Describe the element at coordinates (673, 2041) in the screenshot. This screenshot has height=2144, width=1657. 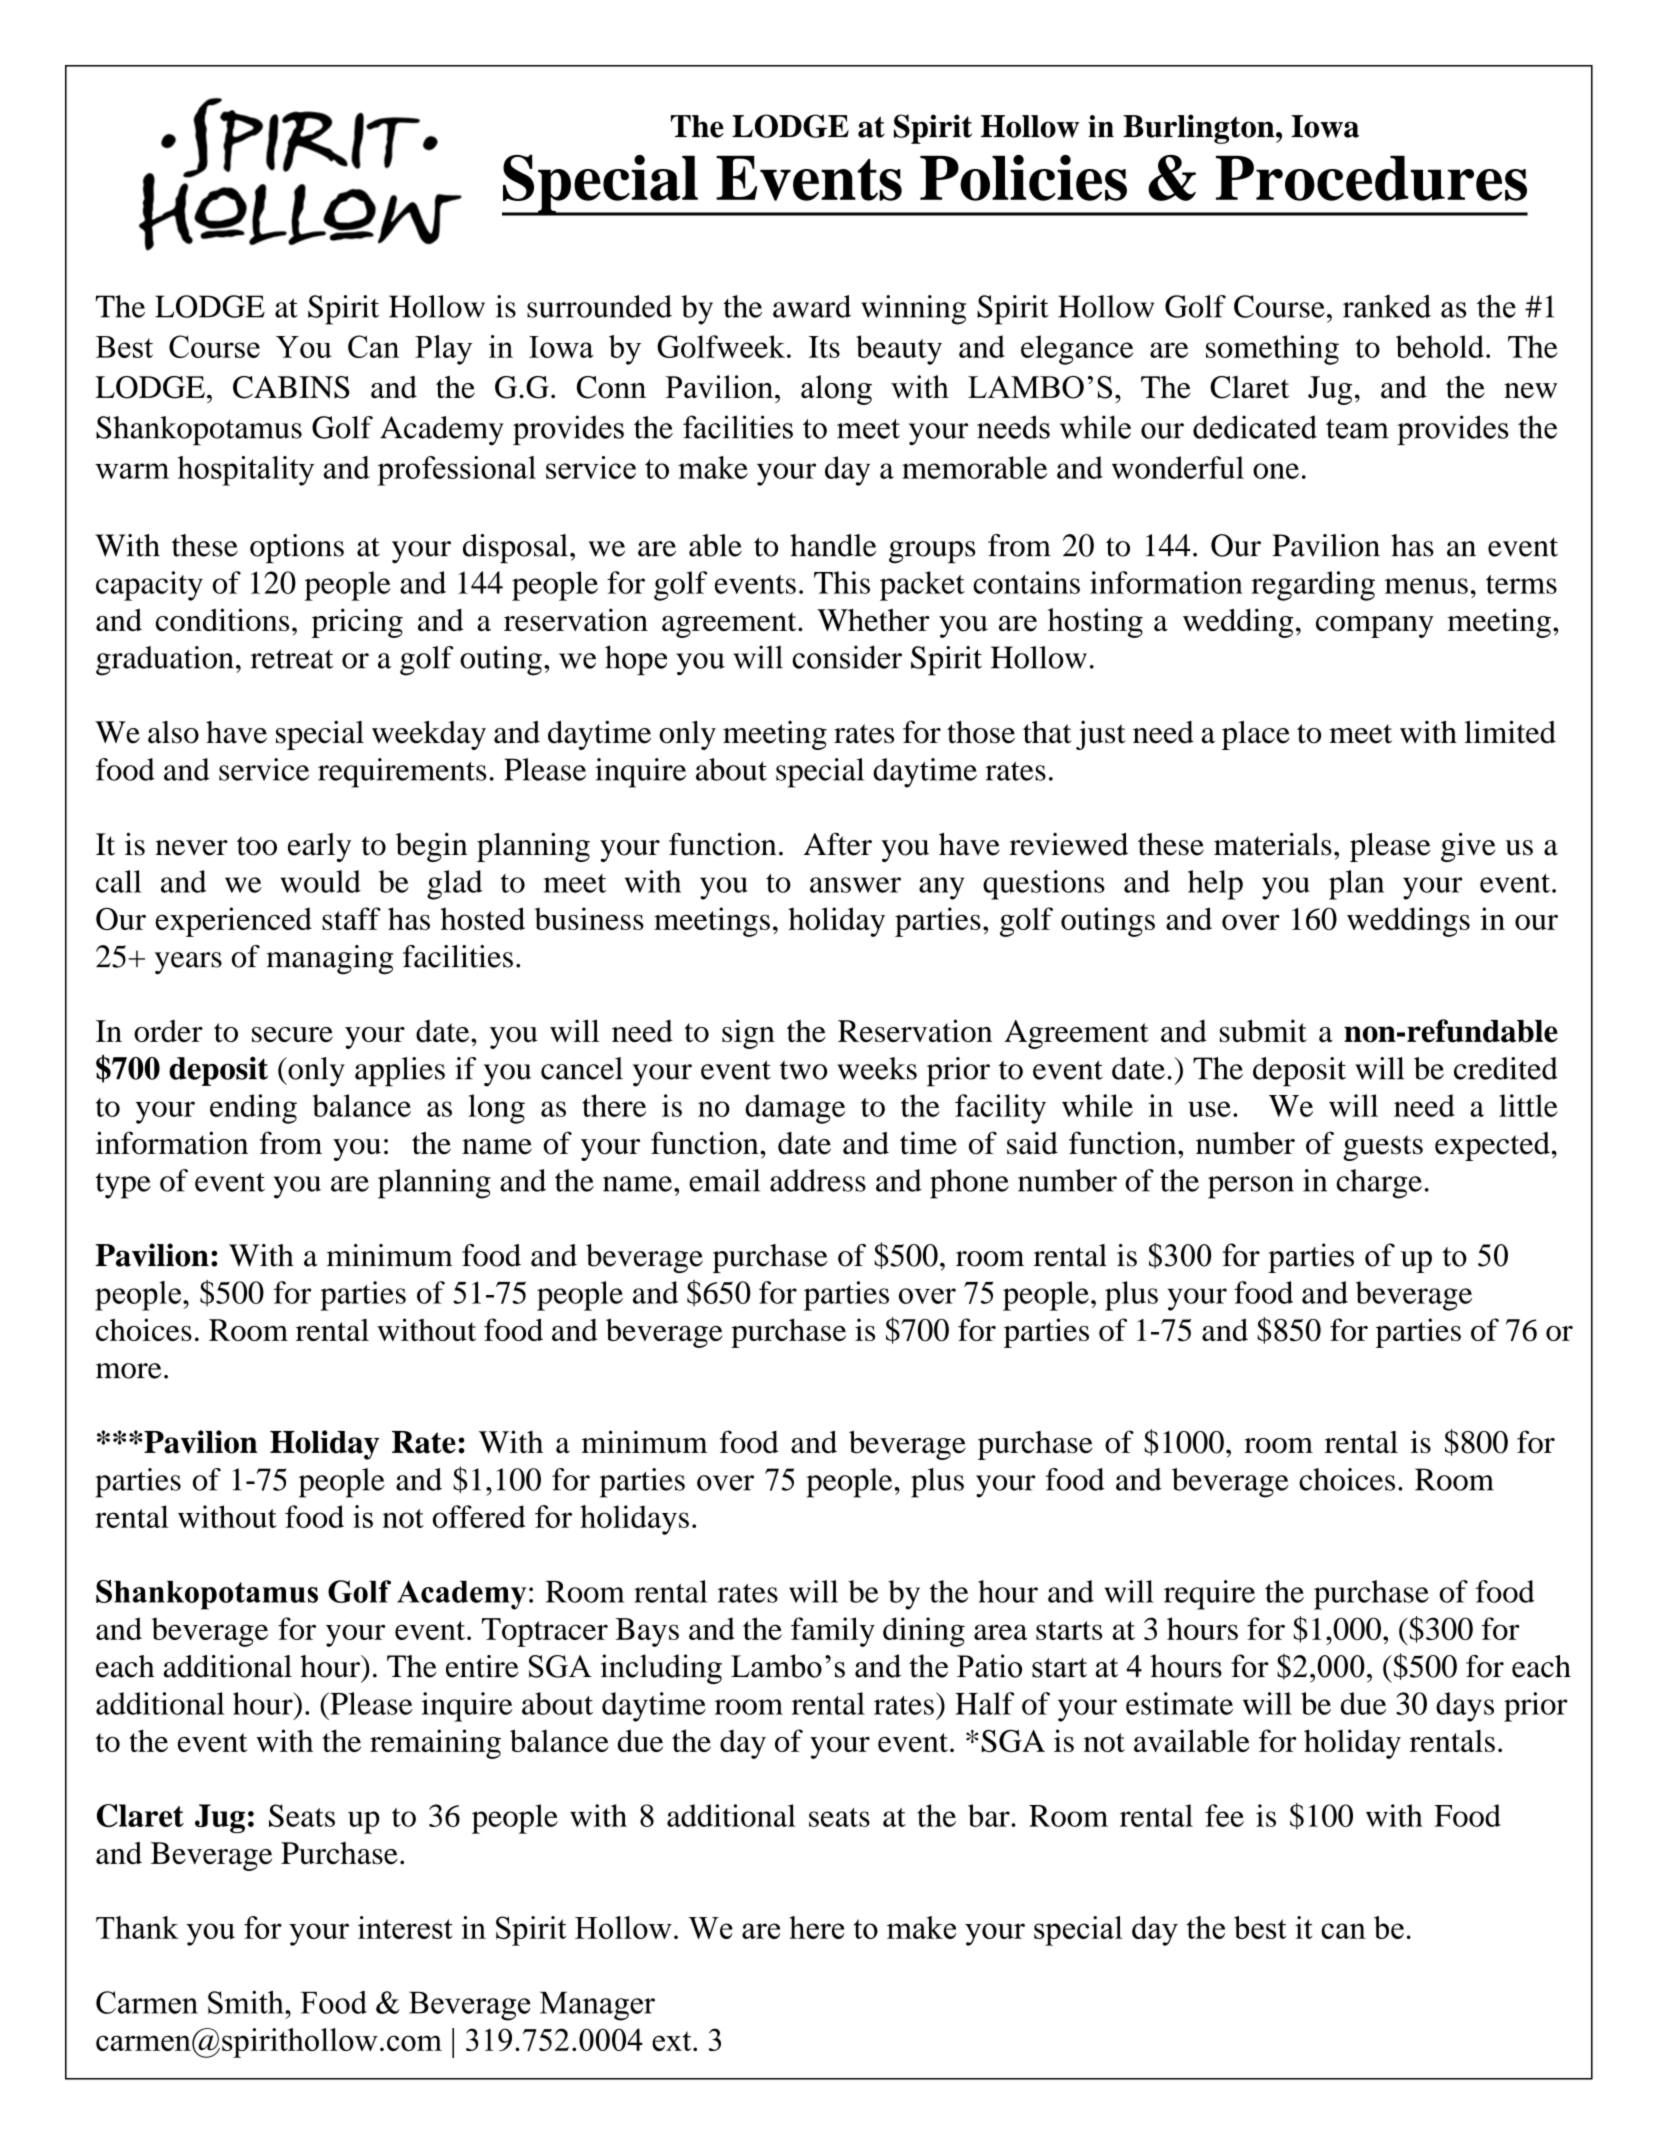
I see `ext` at that location.
